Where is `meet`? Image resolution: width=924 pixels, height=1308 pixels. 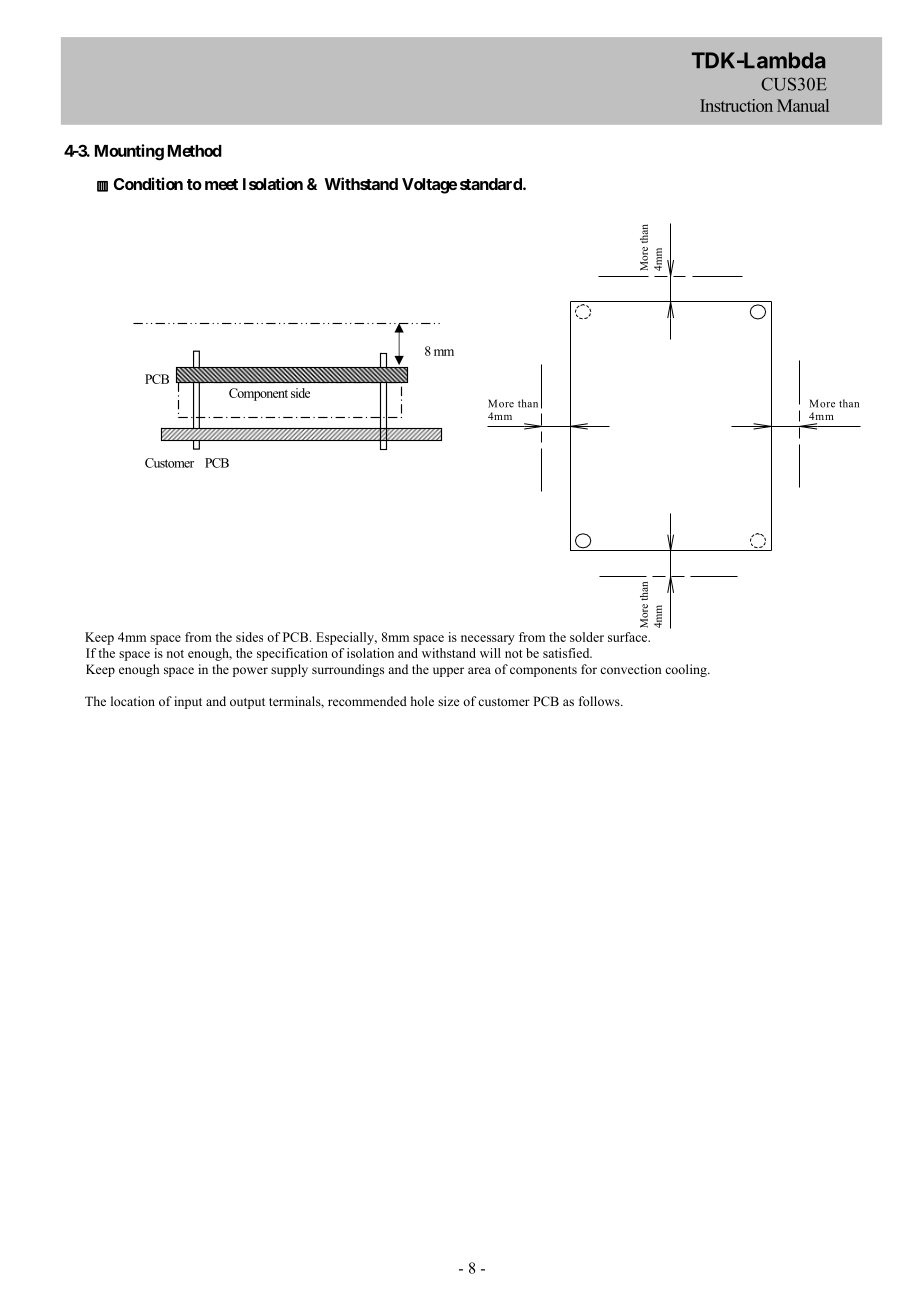 meet is located at coordinates (221, 184).
